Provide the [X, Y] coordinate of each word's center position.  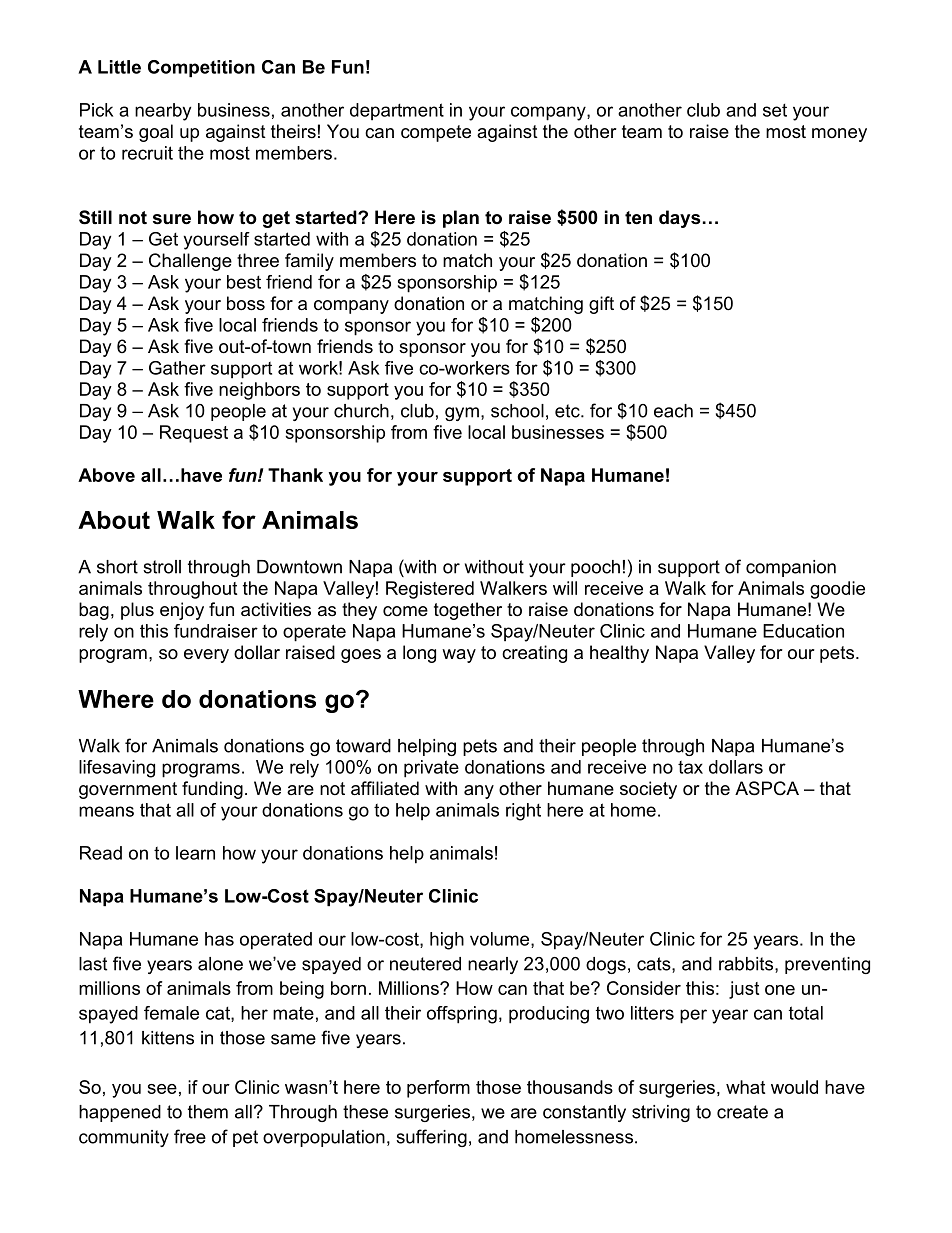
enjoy [182, 611]
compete [436, 133]
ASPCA [767, 788]
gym [462, 414]
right [523, 812]
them [208, 1112]
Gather [177, 368]
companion [791, 568]
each [673, 411]
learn [195, 853]
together [468, 611]
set [775, 110]
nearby [163, 112]
